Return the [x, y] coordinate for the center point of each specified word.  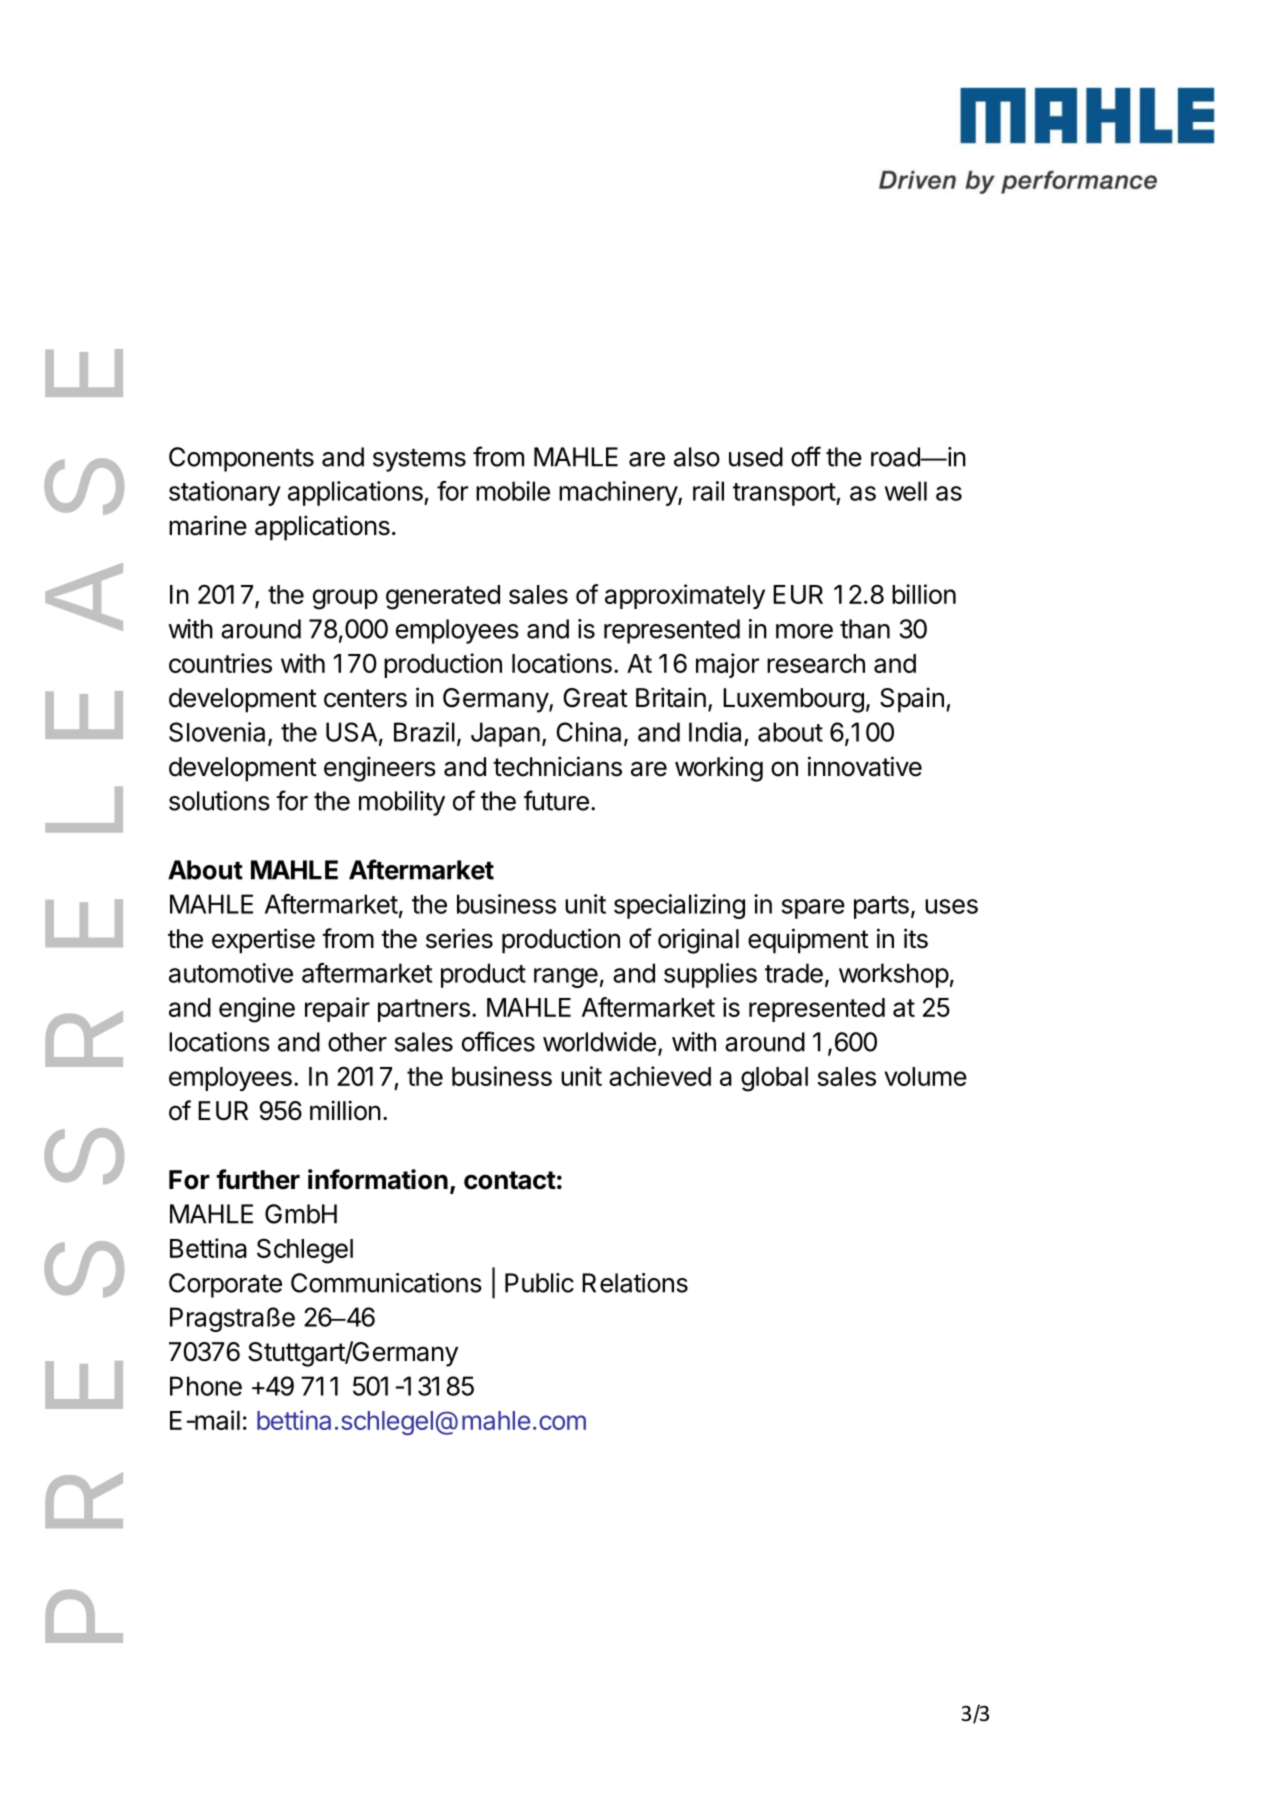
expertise [263, 941]
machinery [619, 493]
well [906, 491]
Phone [206, 1386]
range [566, 978]
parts [881, 907]
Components [241, 459]
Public [539, 1283]
